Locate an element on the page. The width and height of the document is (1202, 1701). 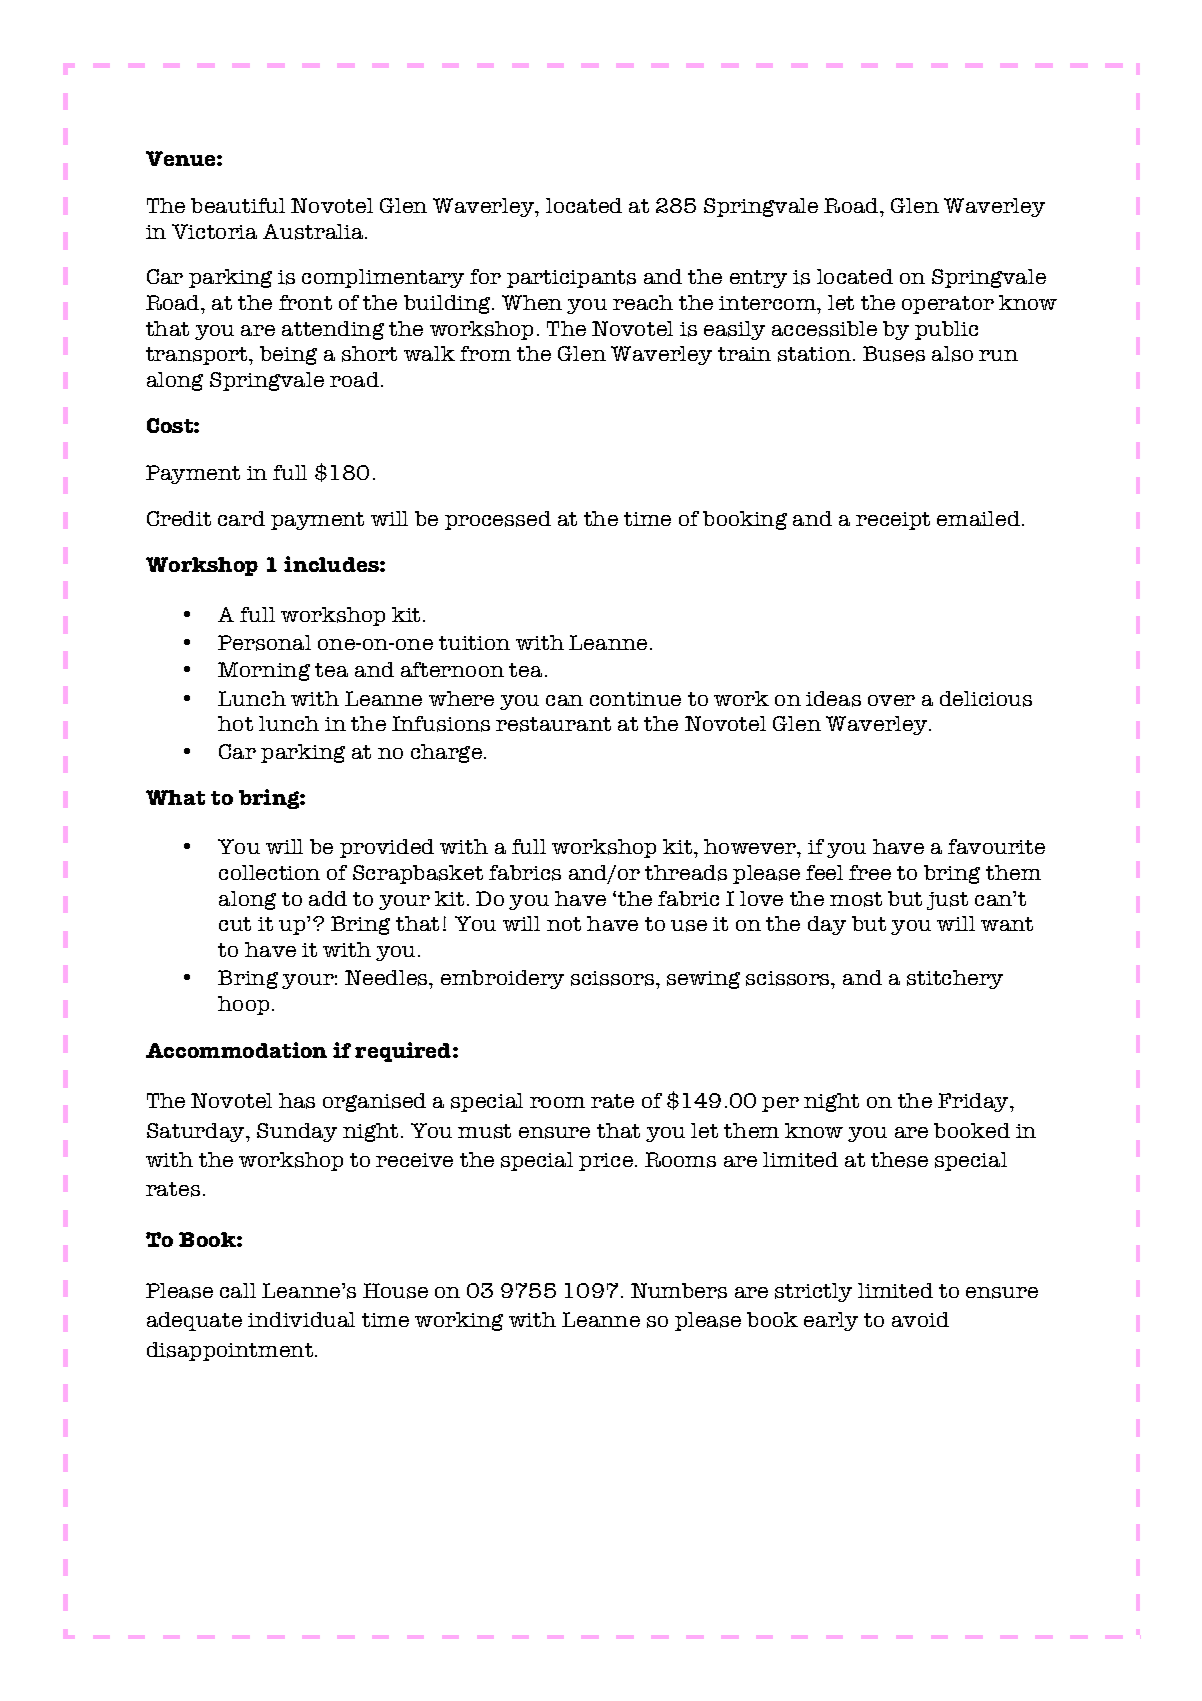
Australia is located at coordinates (314, 232).
